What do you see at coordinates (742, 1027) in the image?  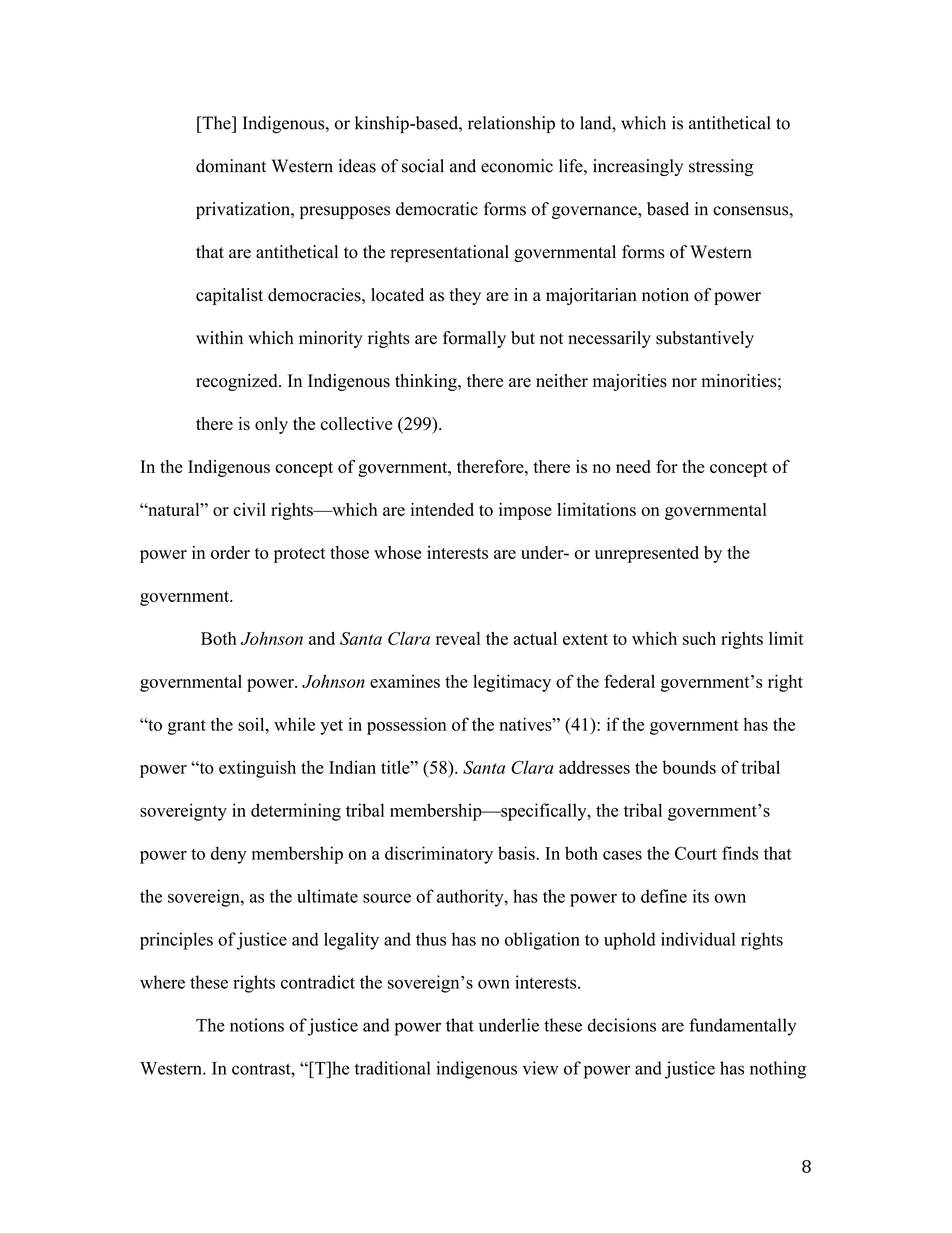 I see `fundamentally` at bounding box center [742, 1027].
